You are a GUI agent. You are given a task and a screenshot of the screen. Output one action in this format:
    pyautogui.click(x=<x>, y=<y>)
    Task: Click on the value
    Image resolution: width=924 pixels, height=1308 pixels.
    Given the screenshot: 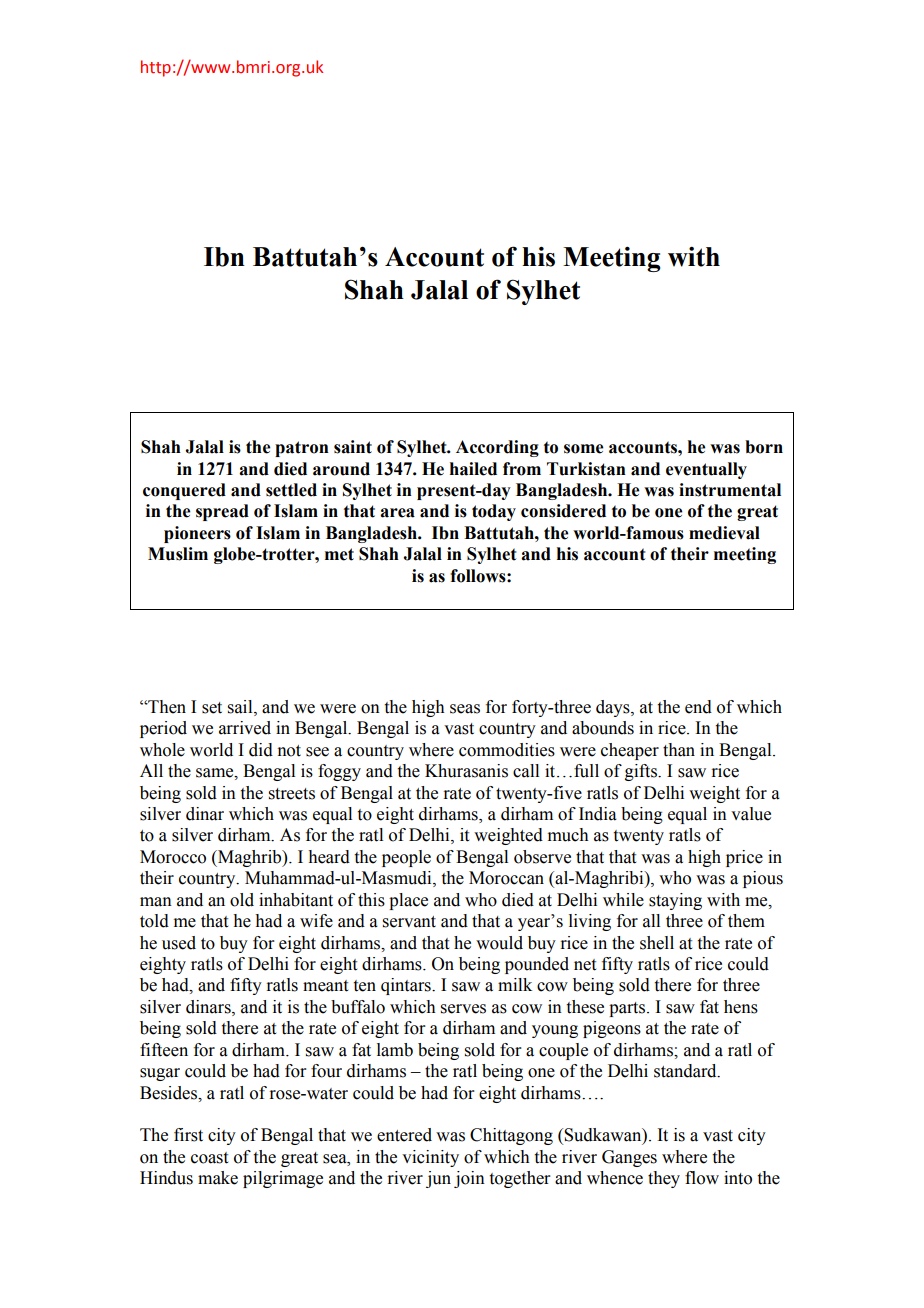 What is the action you would take?
    pyautogui.click(x=751, y=814)
